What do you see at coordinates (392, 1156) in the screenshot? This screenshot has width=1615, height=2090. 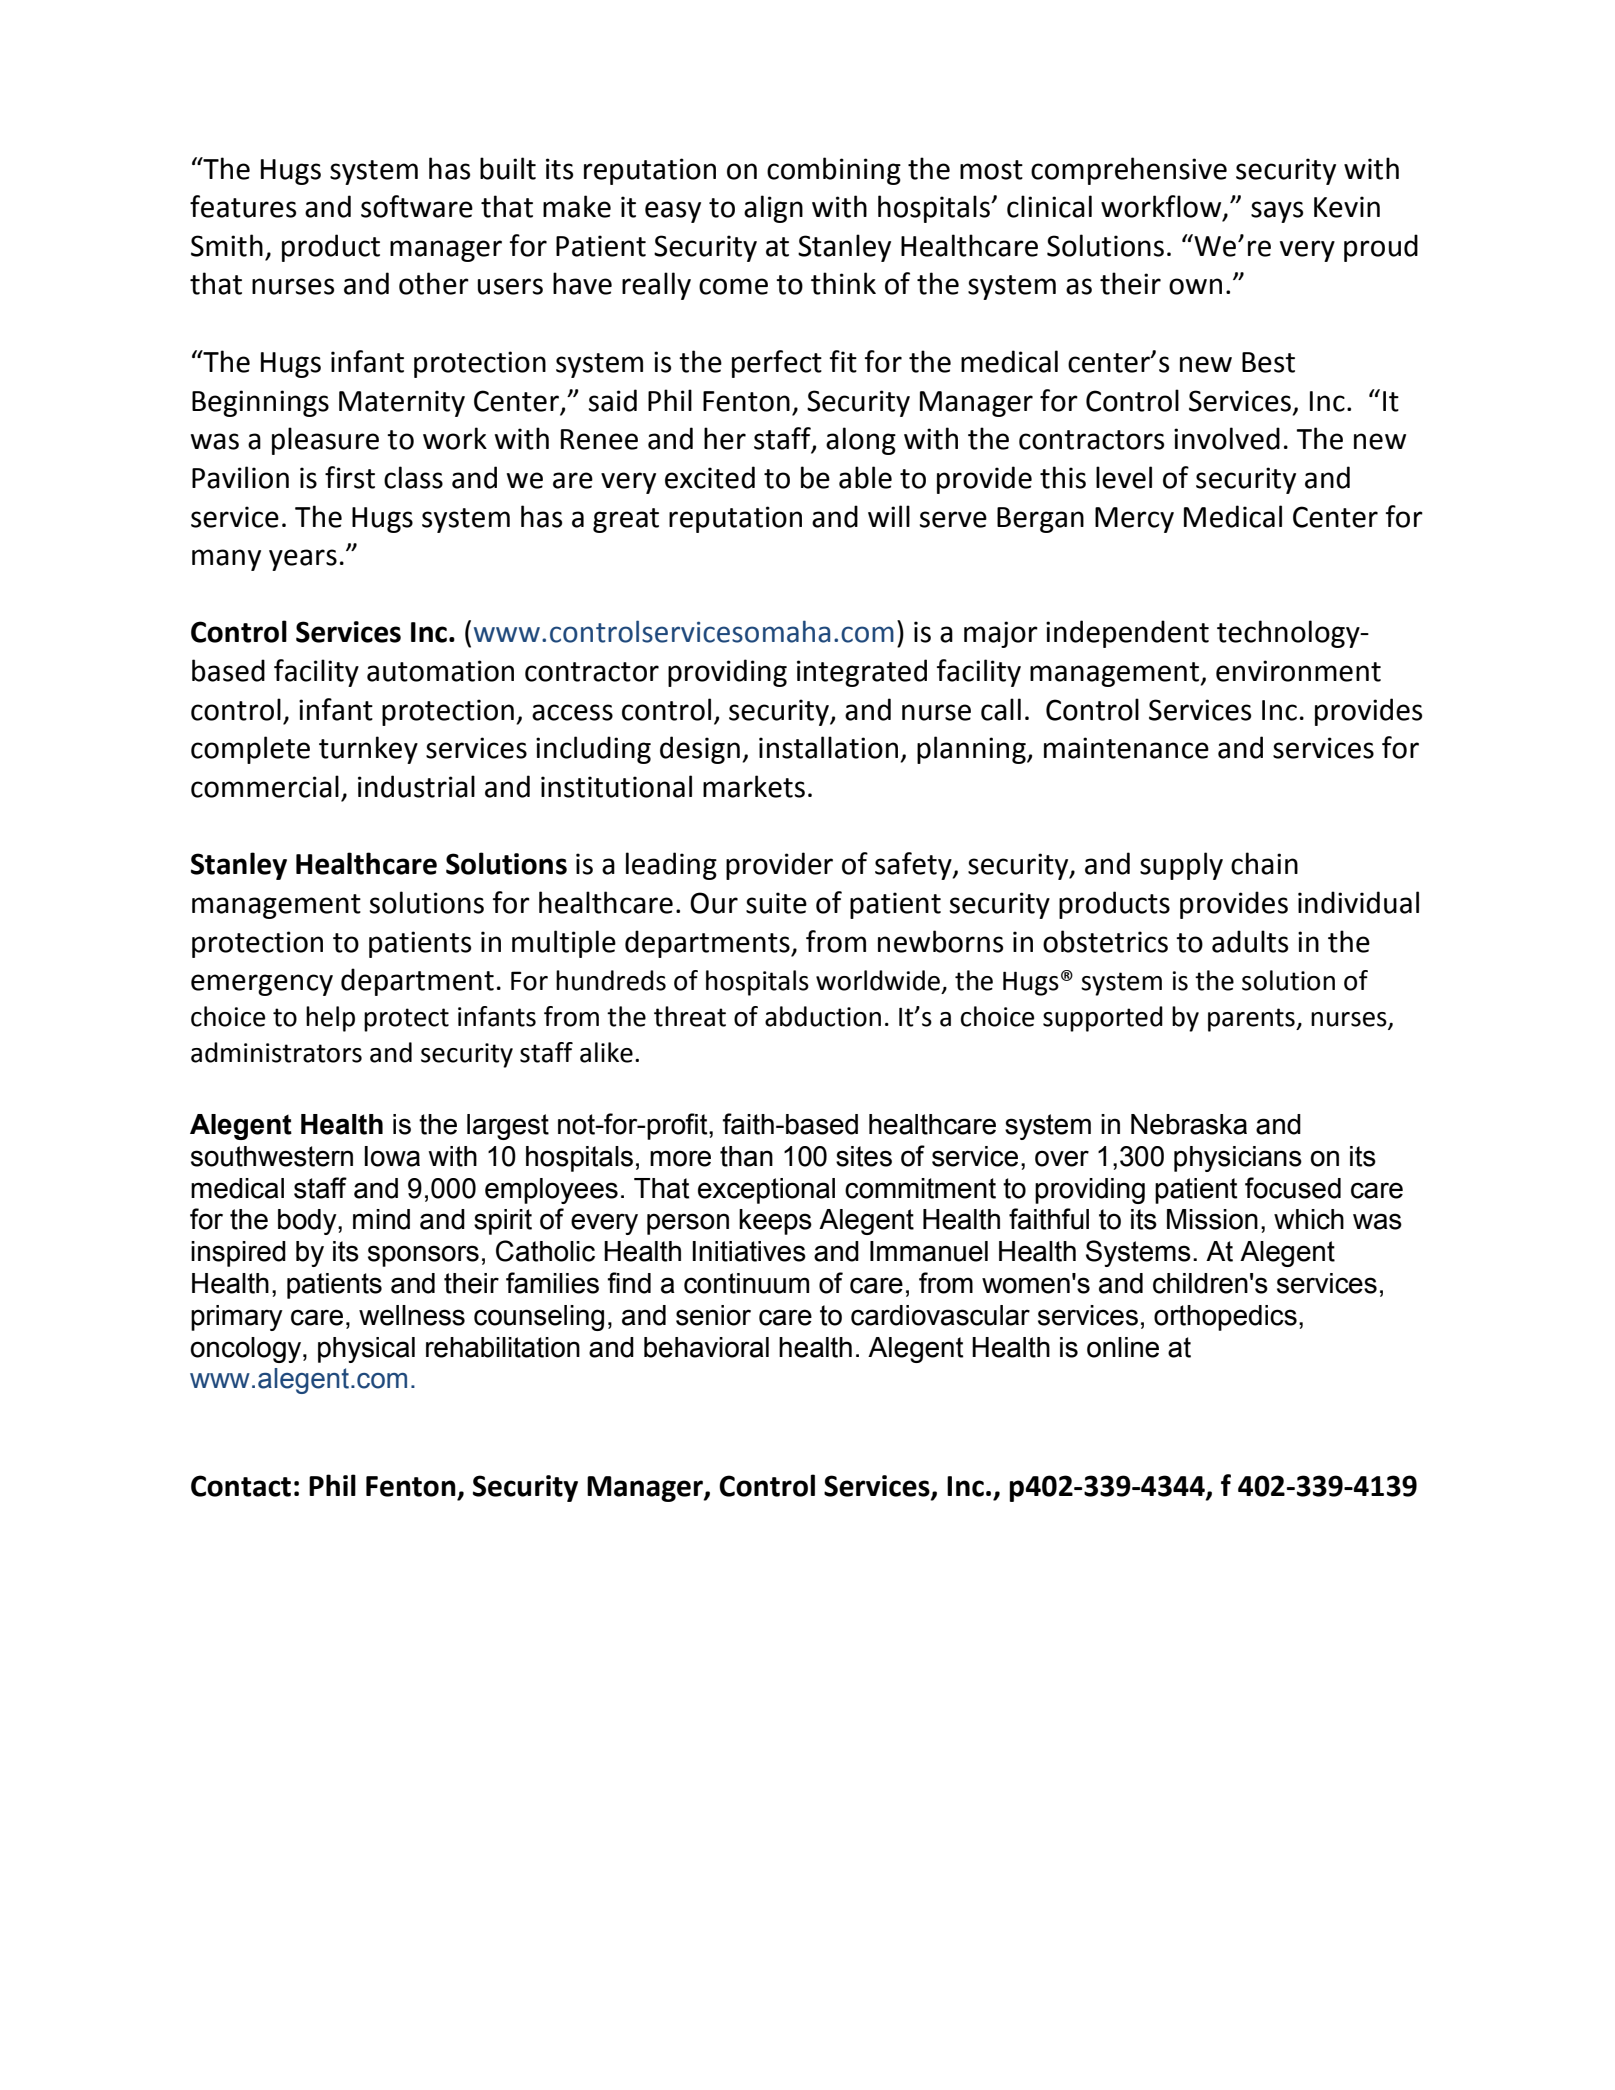 I see `Iowa` at bounding box center [392, 1156].
